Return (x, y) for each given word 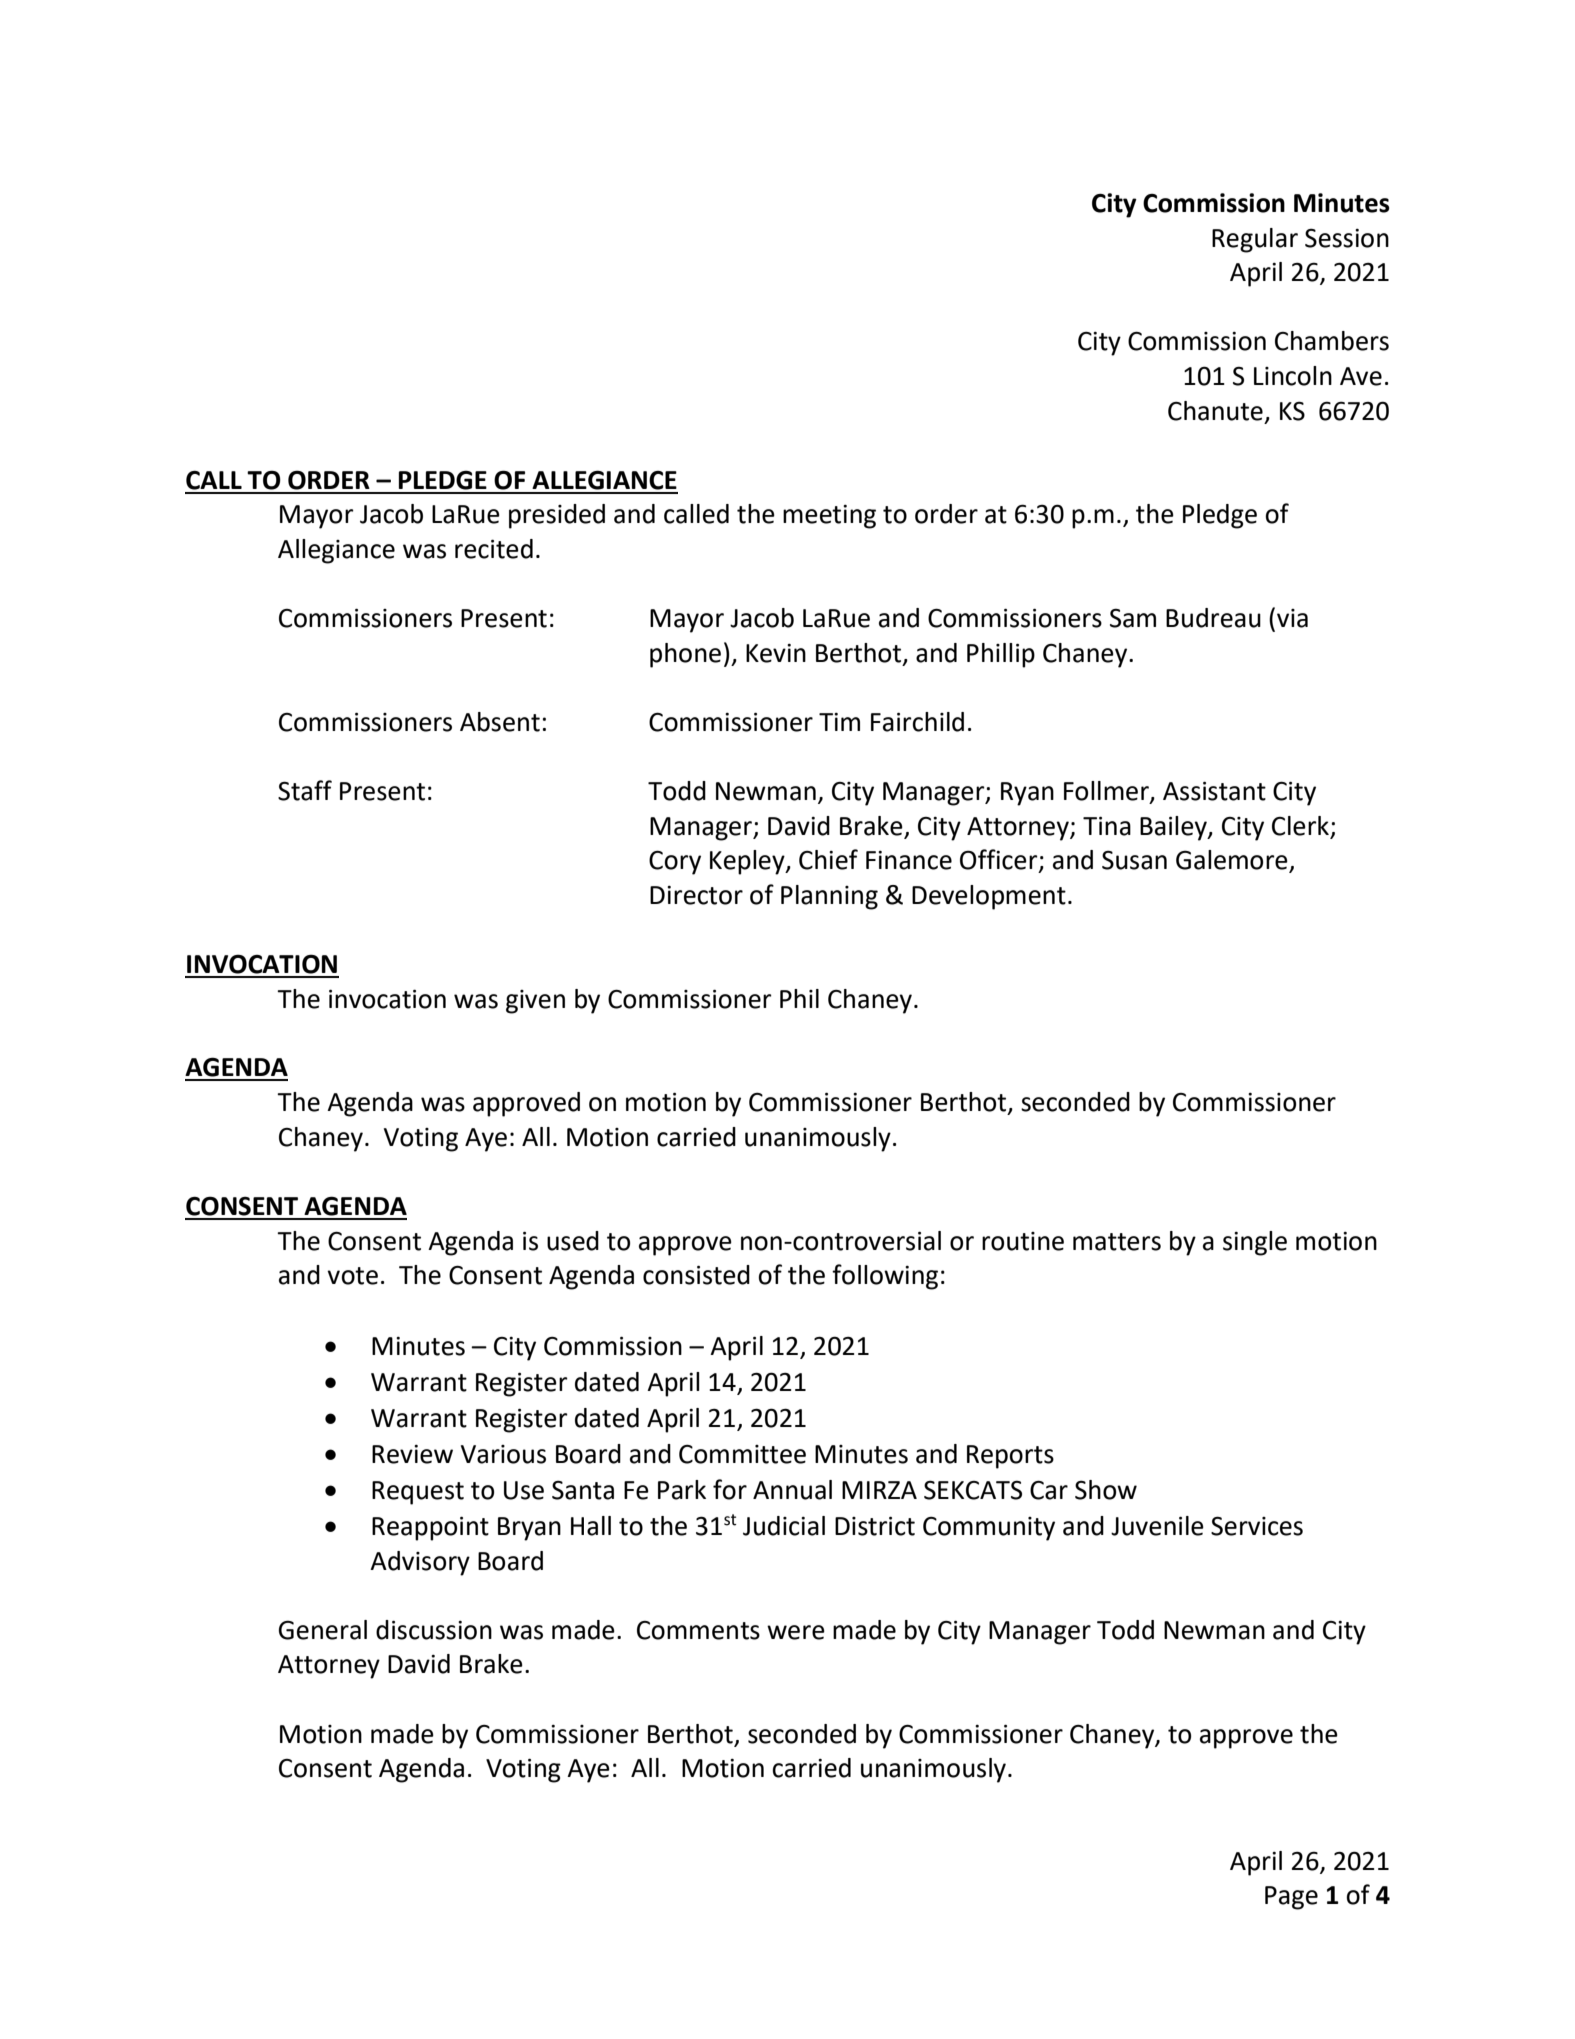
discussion (434, 1630)
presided (557, 516)
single (1255, 1243)
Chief (828, 859)
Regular (1255, 240)
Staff (305, 790)
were (796, 1632)
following (885, 1277)
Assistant (1214, 791)
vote (352, 1276)
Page (1291, 1898)
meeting (829, 517)
